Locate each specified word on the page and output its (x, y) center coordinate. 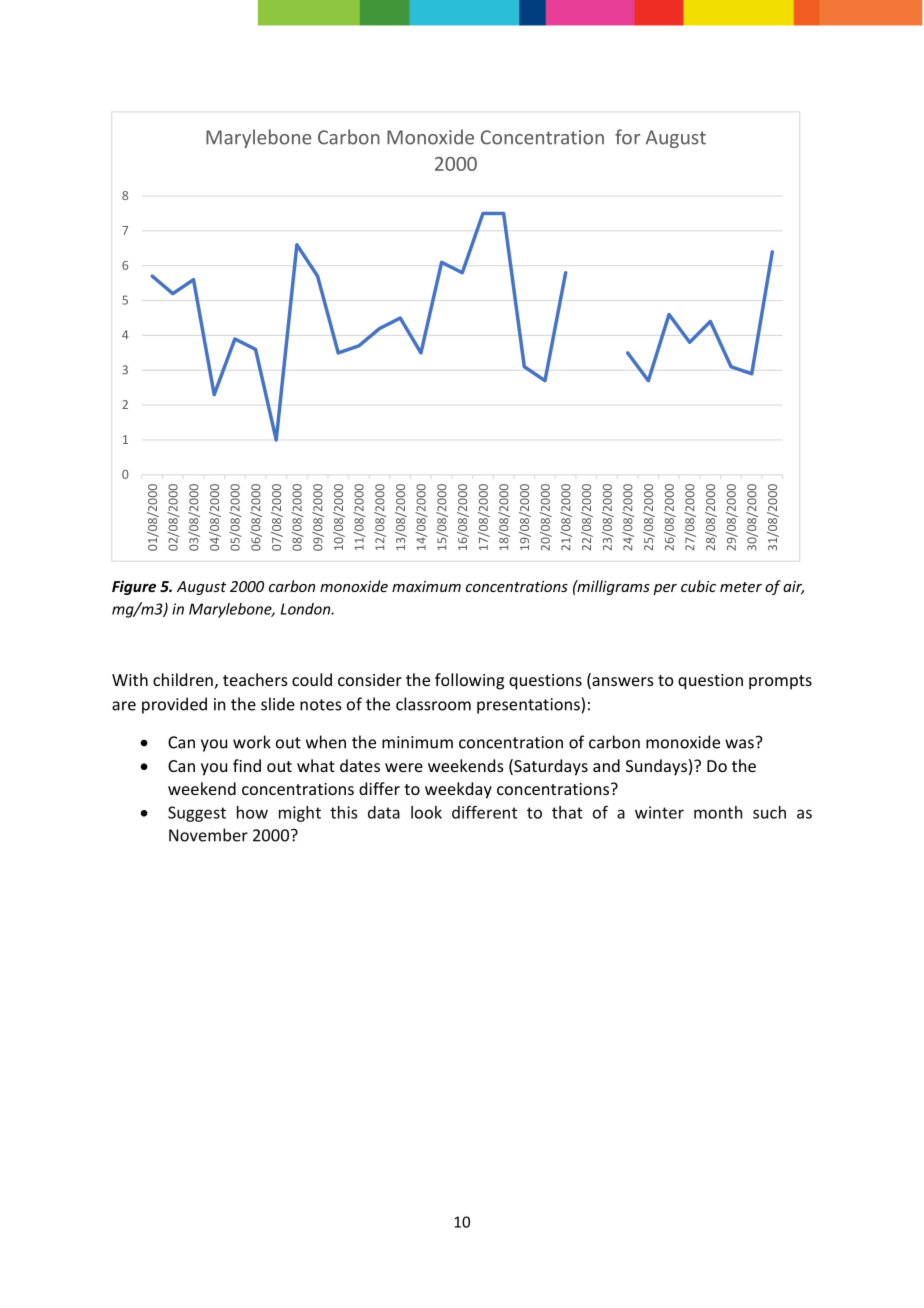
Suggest (197, 814)
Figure (134, 587)
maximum (426, 586)
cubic (698, 586)
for (627, 137)
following (469, 681)
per (665, 589)
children (183, 679)
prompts (780, 682)
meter (741, 587)
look (426, 812)
